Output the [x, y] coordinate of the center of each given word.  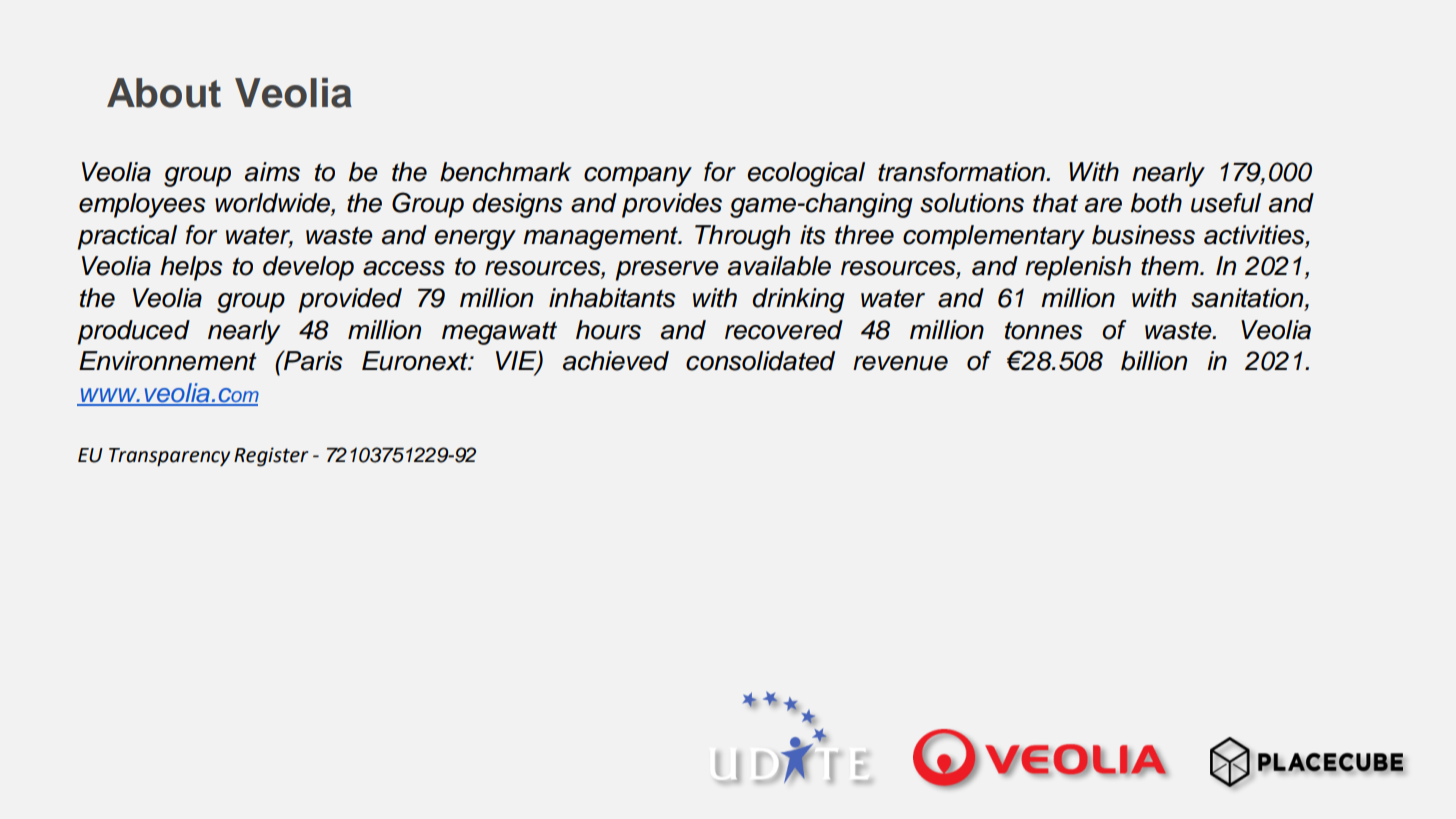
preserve [667, 271]
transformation [962, 172]
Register [271, 457]
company [638, 177]
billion [1154, 361]
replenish [1078, 268]
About [164, 93]
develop [308, 268]
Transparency [169, 457]
